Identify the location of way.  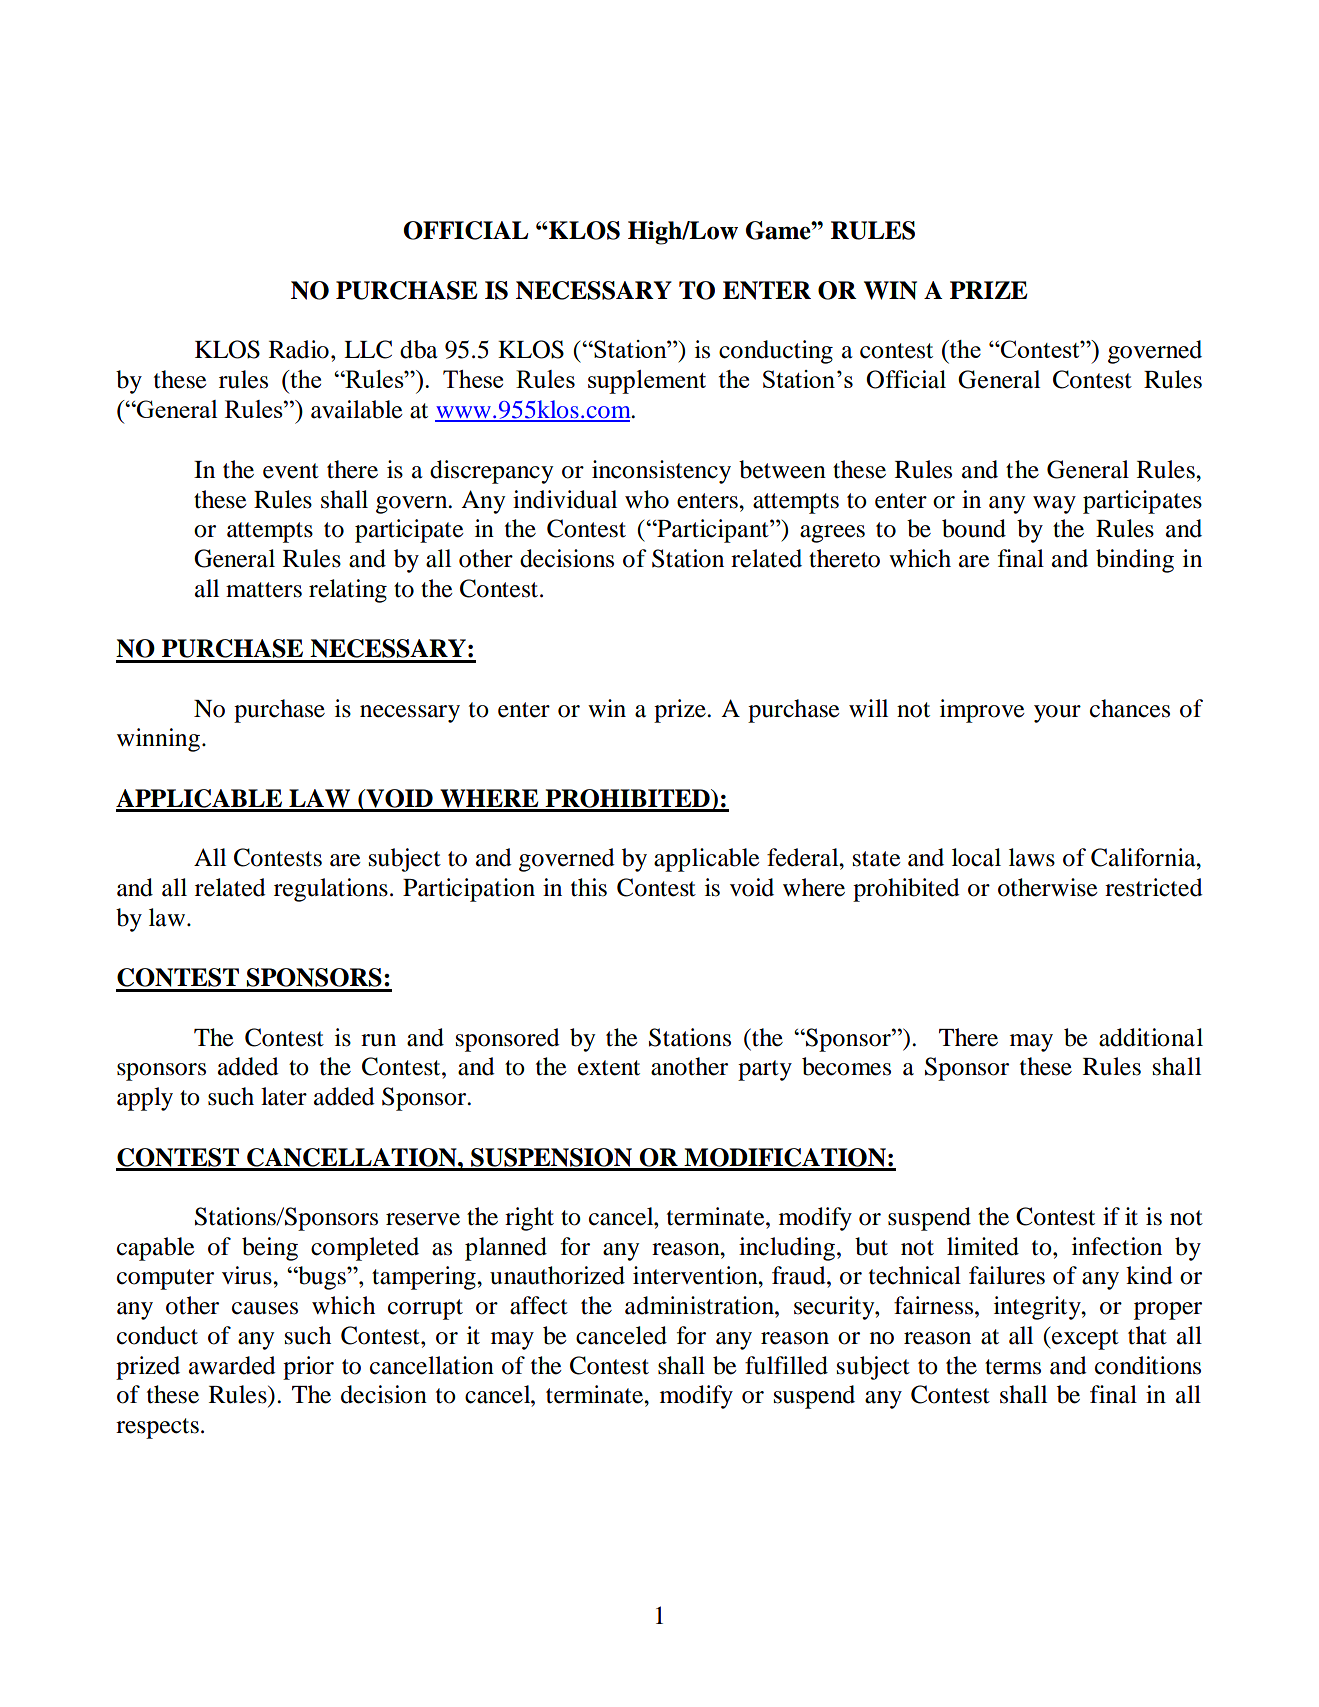
(1054, 505).
